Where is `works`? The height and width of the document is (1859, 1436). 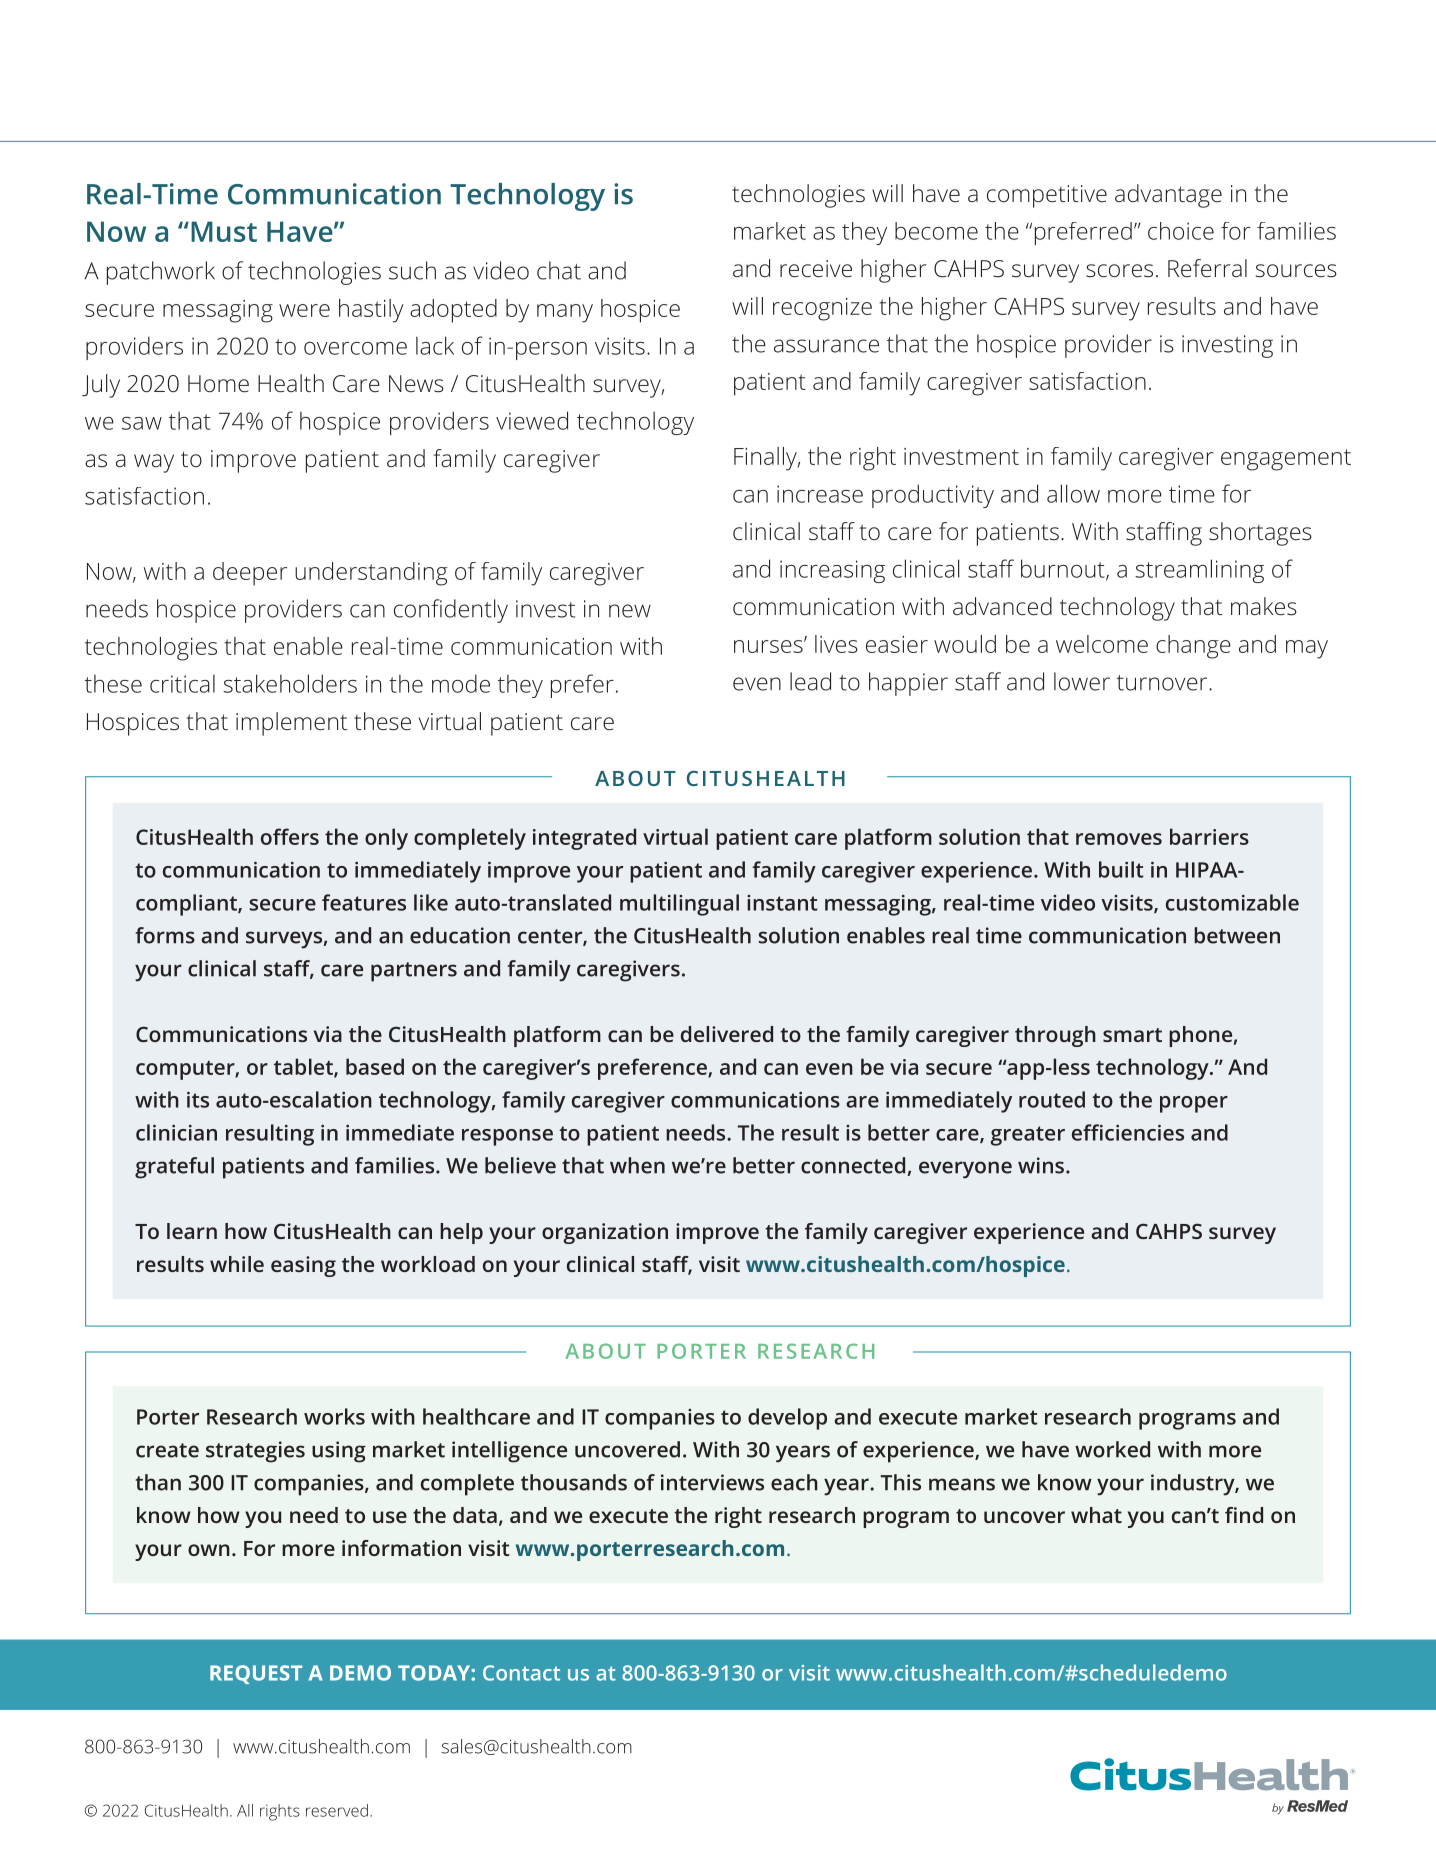
works is located at coordinates (334, 1416).
